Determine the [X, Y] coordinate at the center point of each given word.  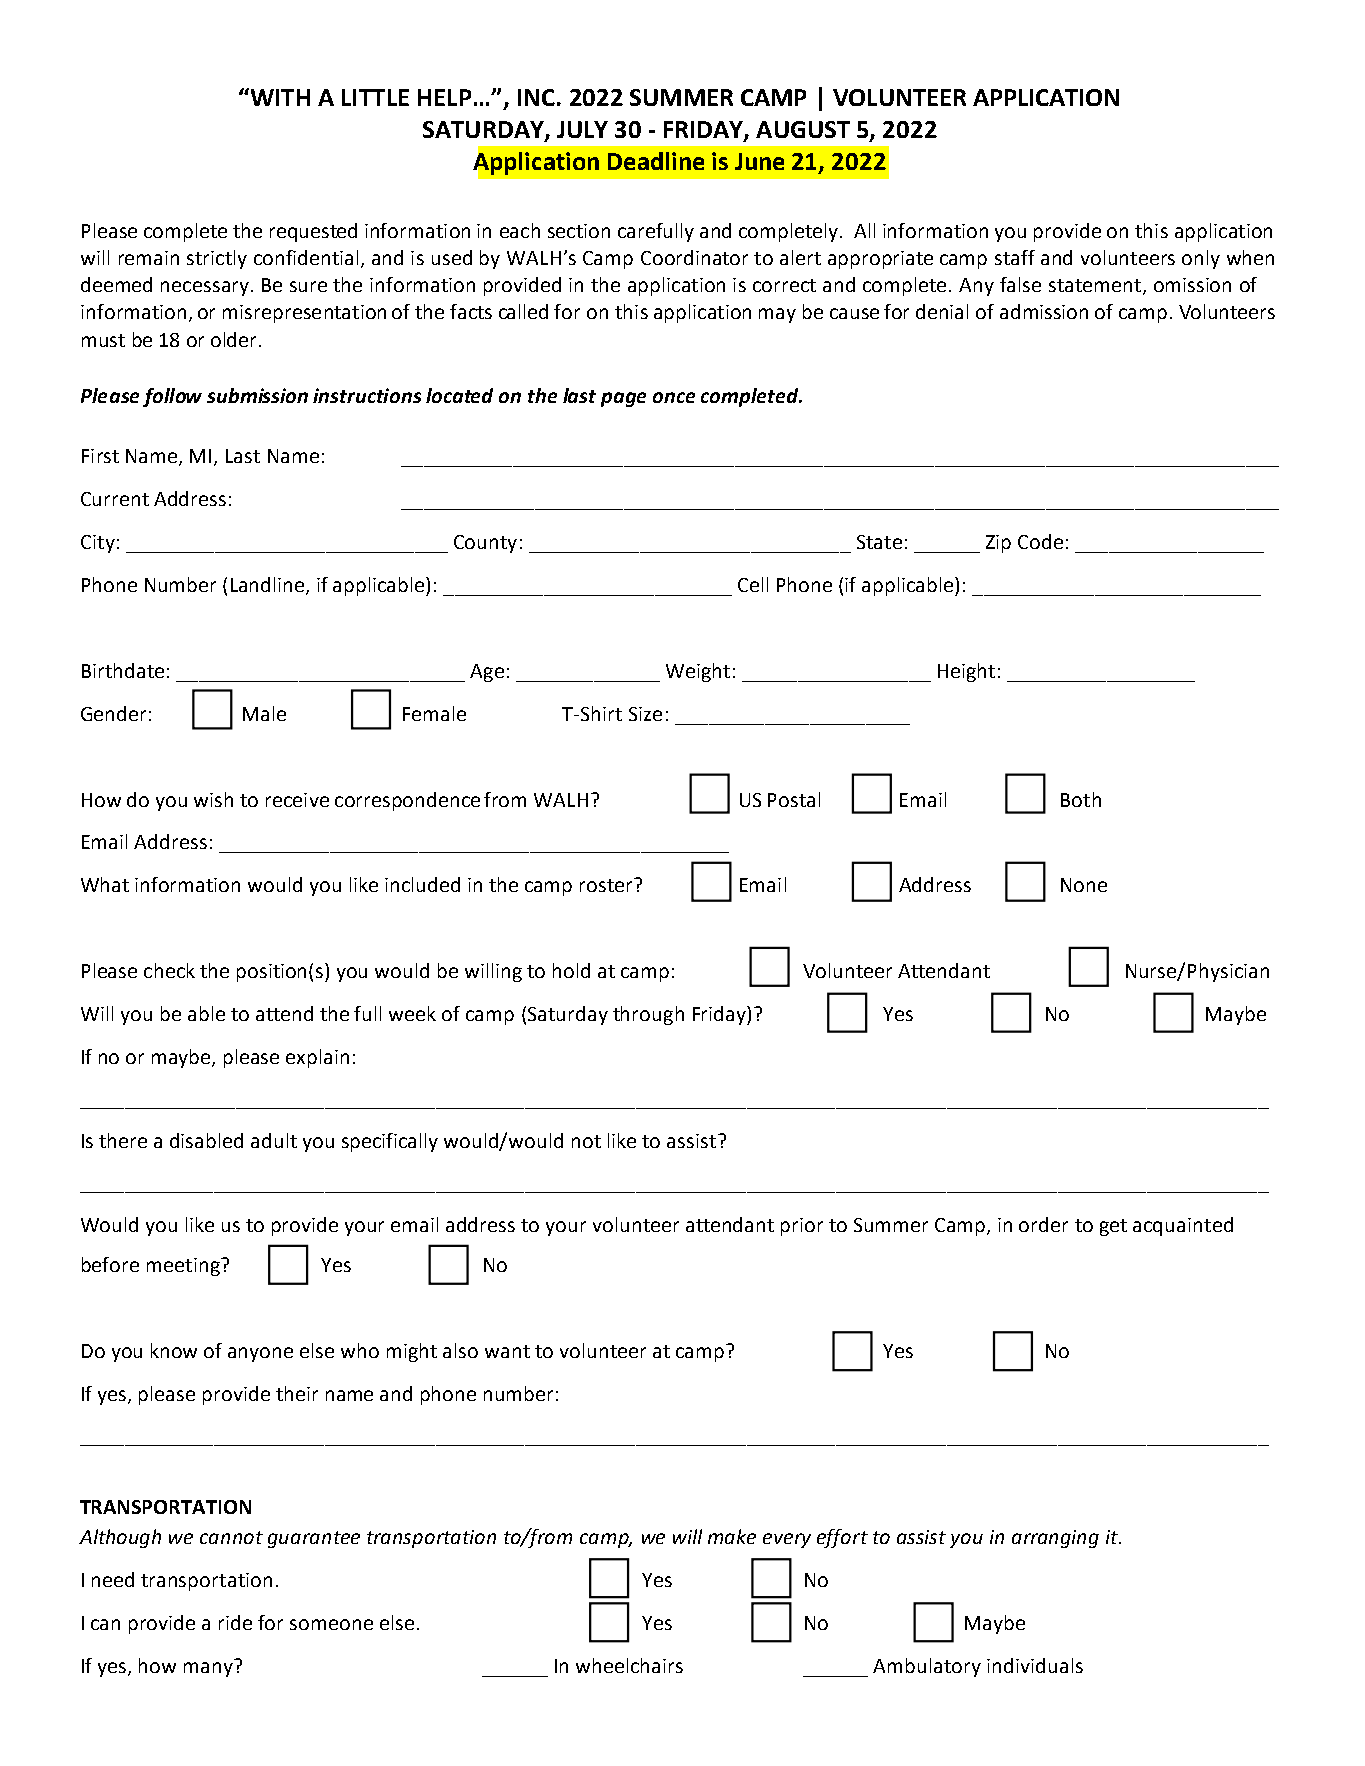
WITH [279, 97]
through [648, 1015]
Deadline [656, 161]
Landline [269, 585]
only [1201, 259]
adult [274, 1140]
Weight [698, 672]
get [1113, 1227]
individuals [1035, 1665]
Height [966, 672]
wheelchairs [629, 1665]
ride [235, 1622]
